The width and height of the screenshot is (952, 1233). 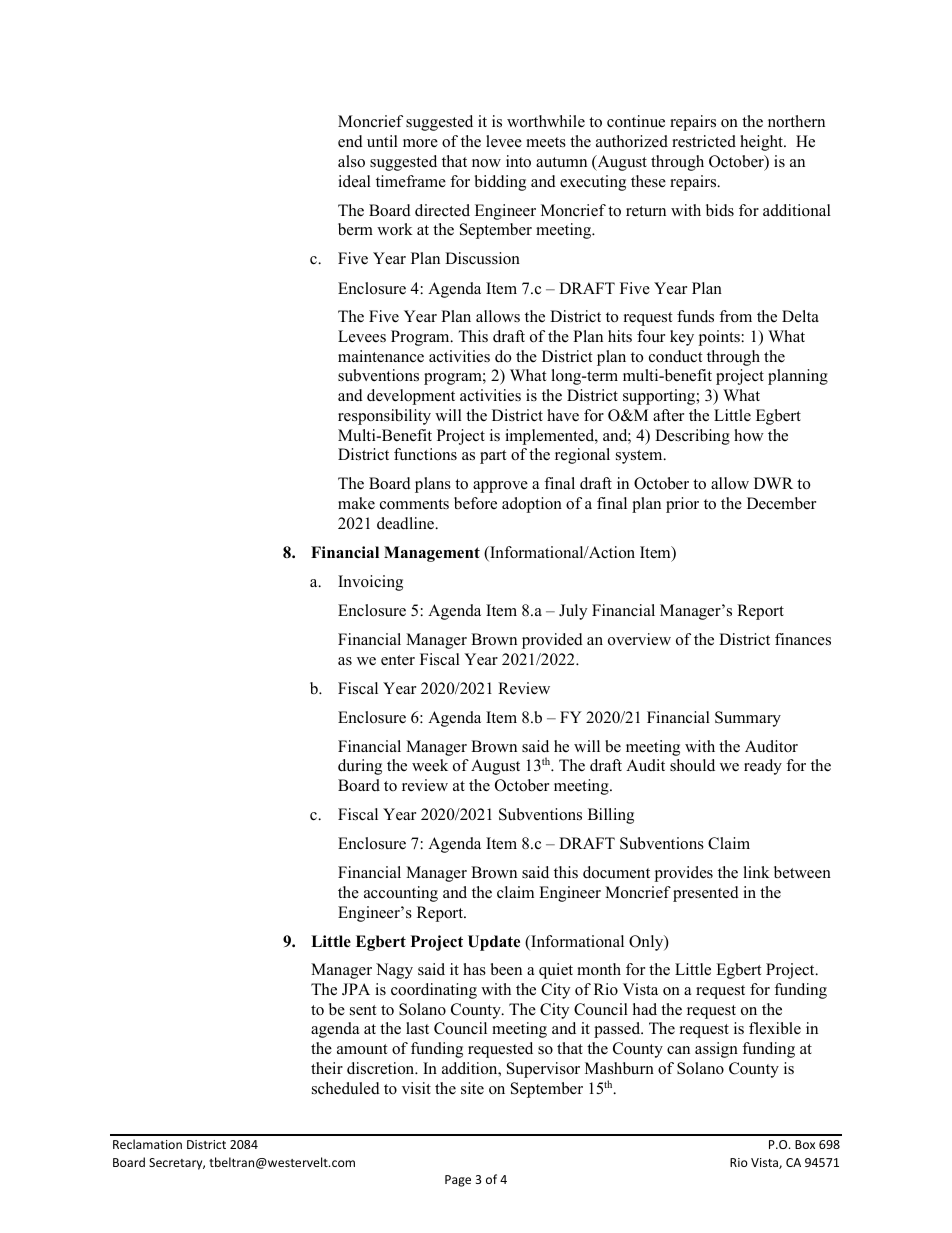 I want to click on ready, so click(x=763, y=767).
